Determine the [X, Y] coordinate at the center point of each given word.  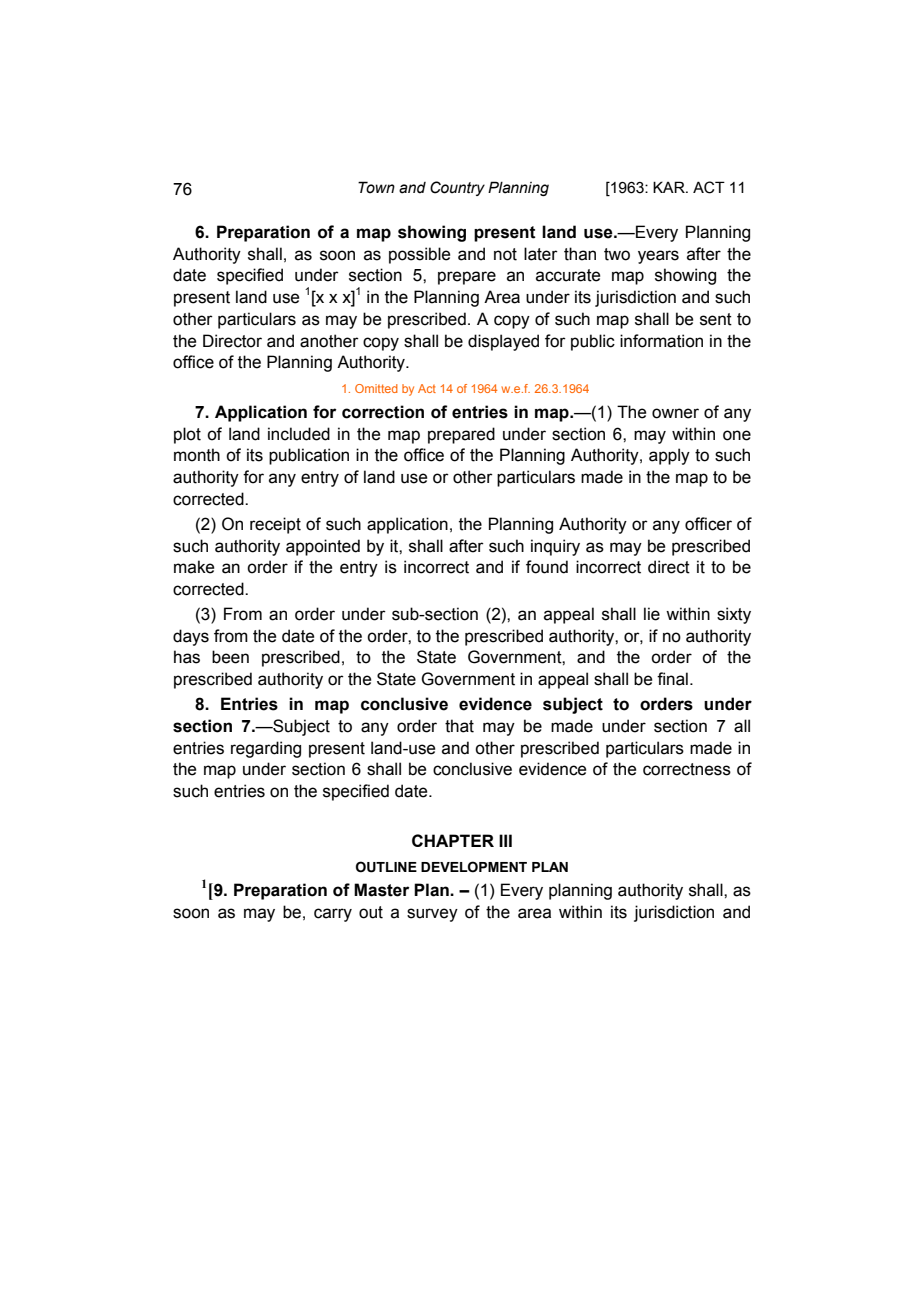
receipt [275, 525]
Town [376, 187]
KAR [670, 187]
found [547, 567]
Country [457, 188]
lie [652, 614]
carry [333, 915]
